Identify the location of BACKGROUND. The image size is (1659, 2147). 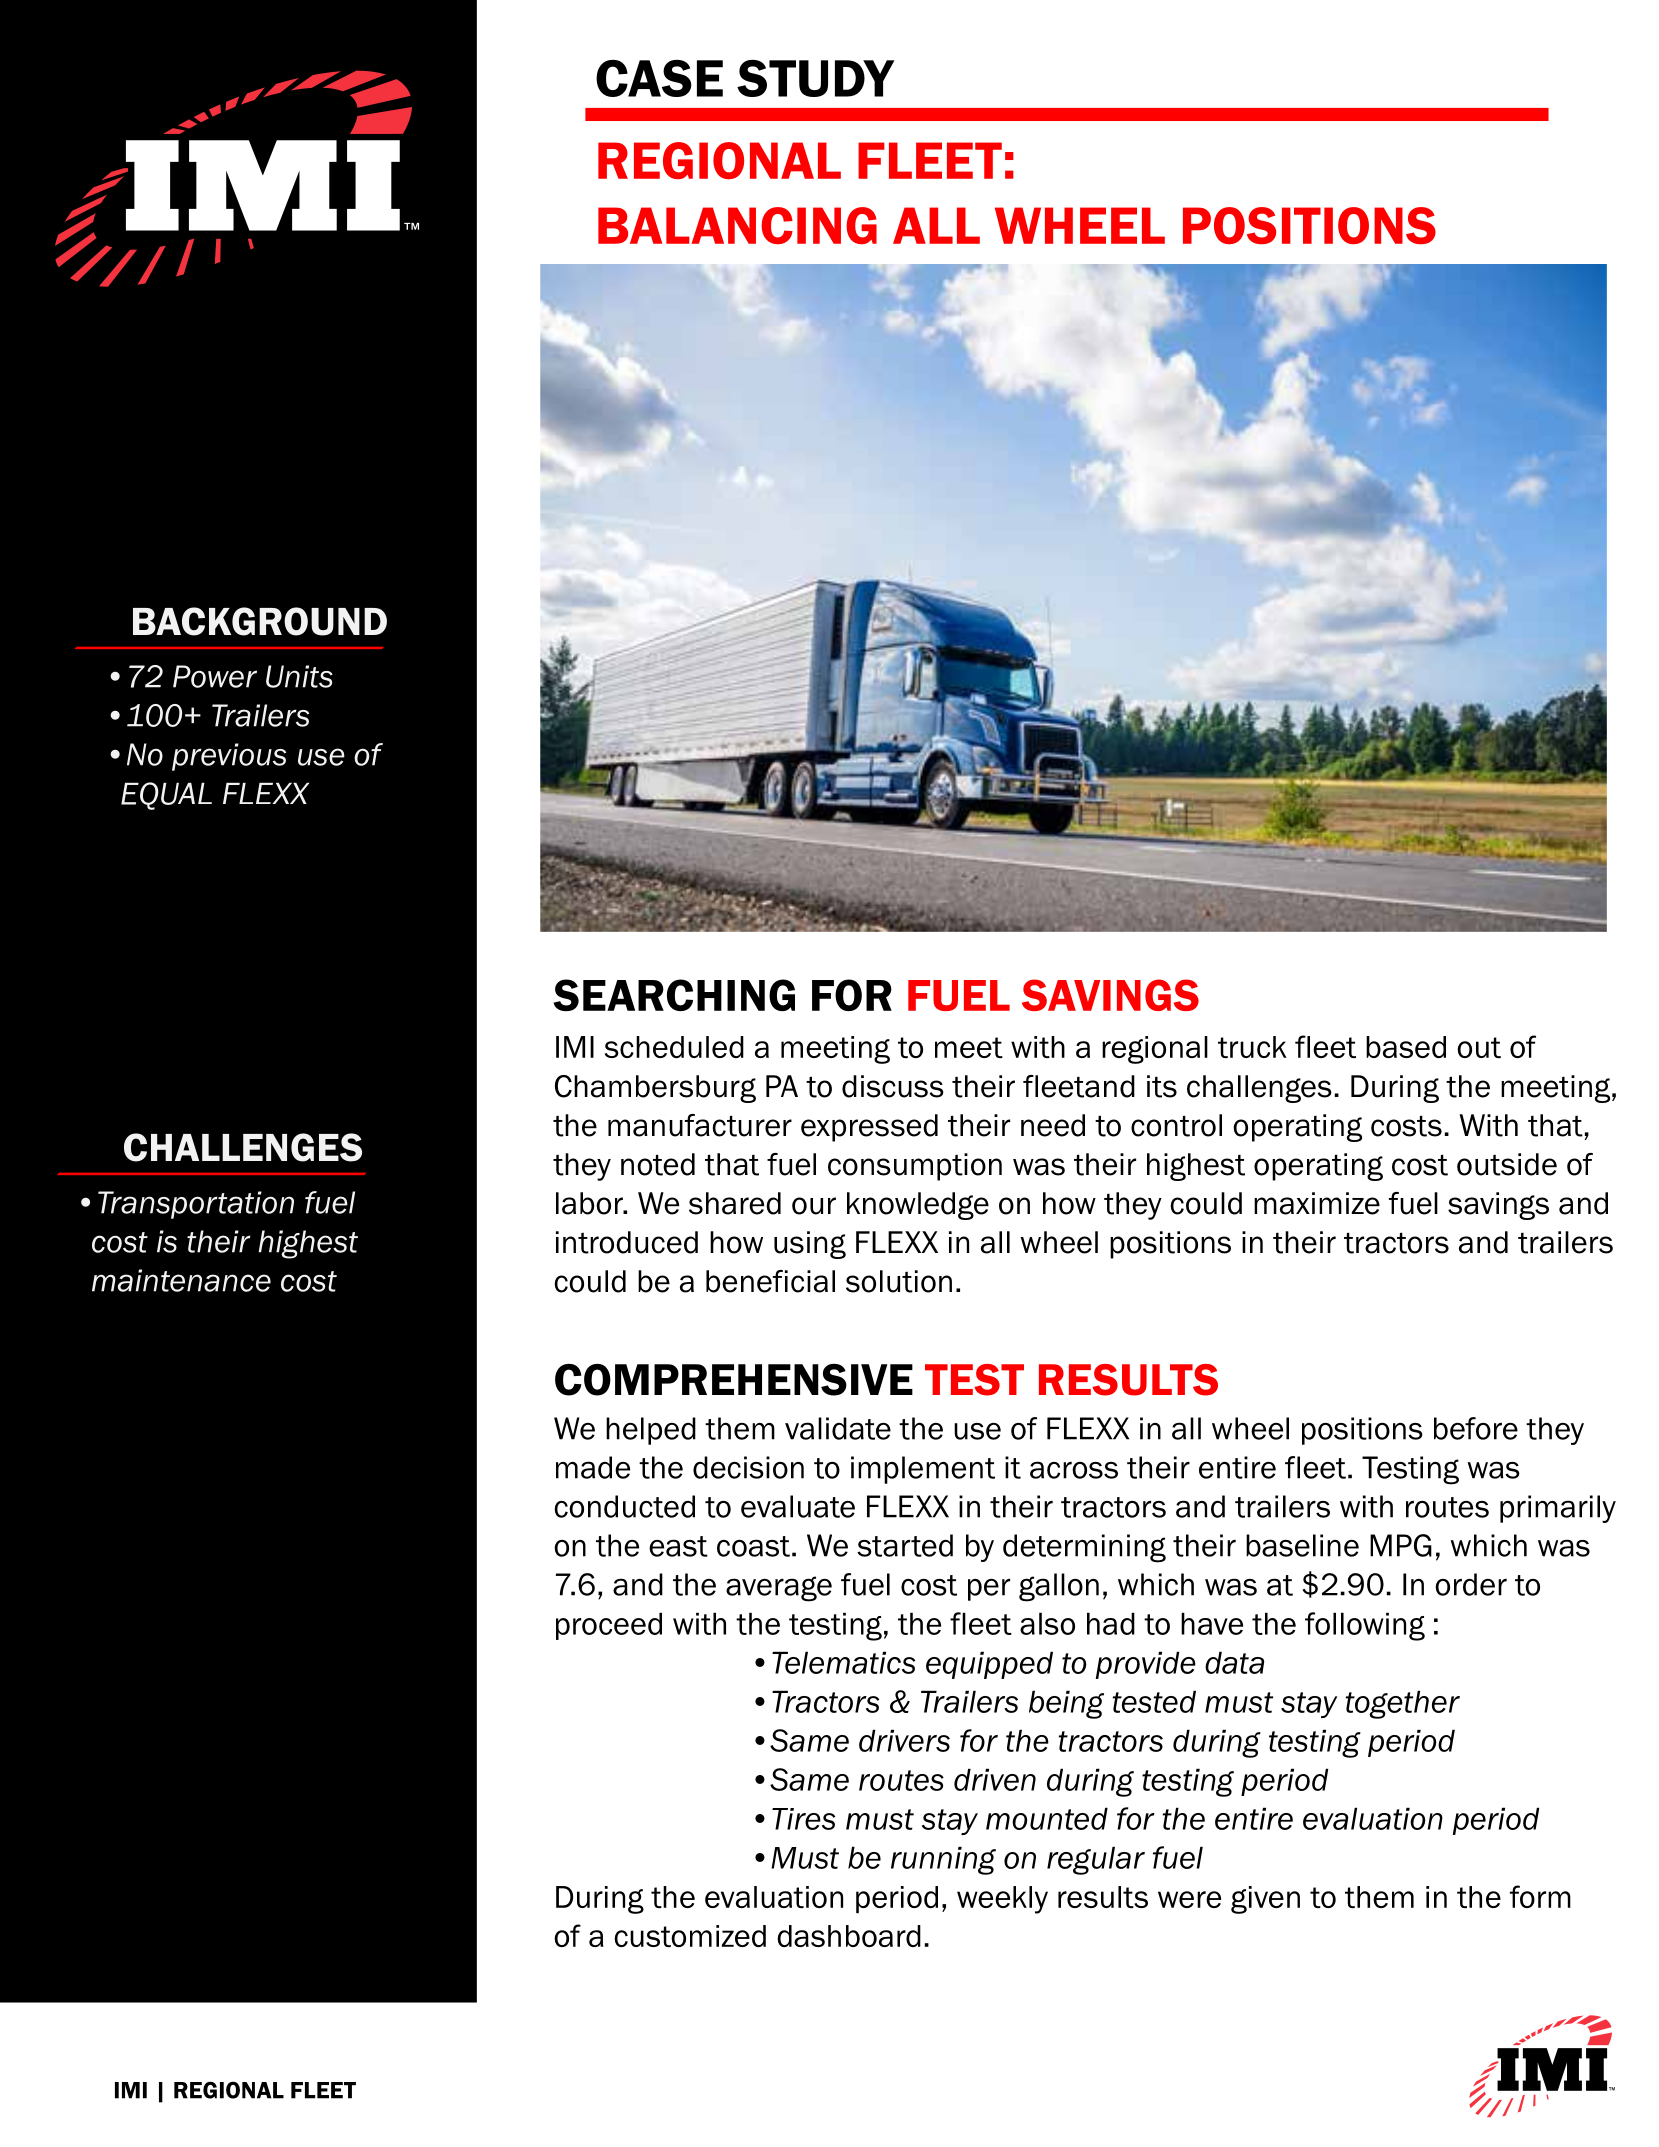
(260, 621).
